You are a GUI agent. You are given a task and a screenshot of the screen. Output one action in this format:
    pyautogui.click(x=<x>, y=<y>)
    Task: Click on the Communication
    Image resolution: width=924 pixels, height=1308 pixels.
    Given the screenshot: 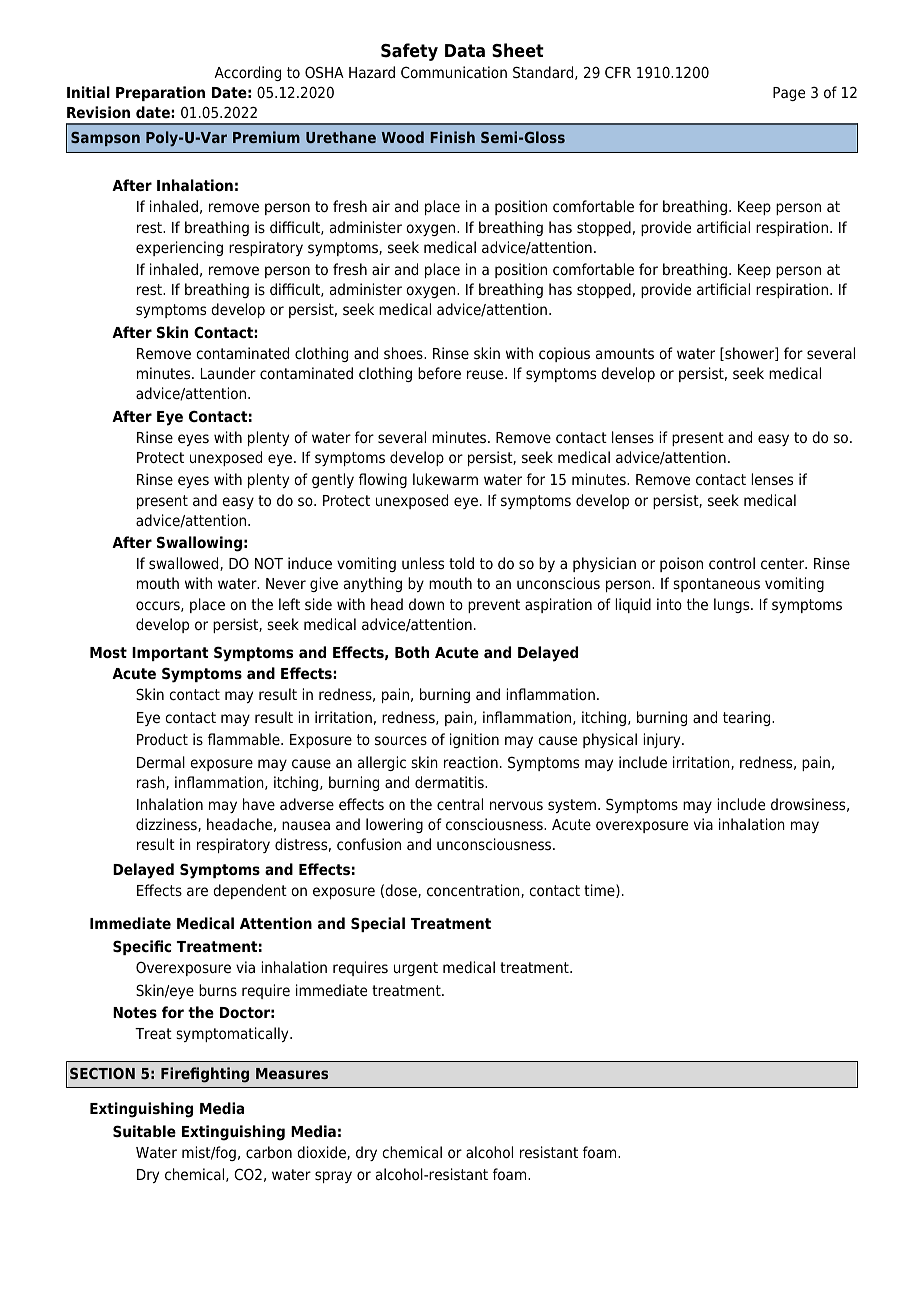 What is the action you would take?
    pyautogui.click(x=454, y=72)
